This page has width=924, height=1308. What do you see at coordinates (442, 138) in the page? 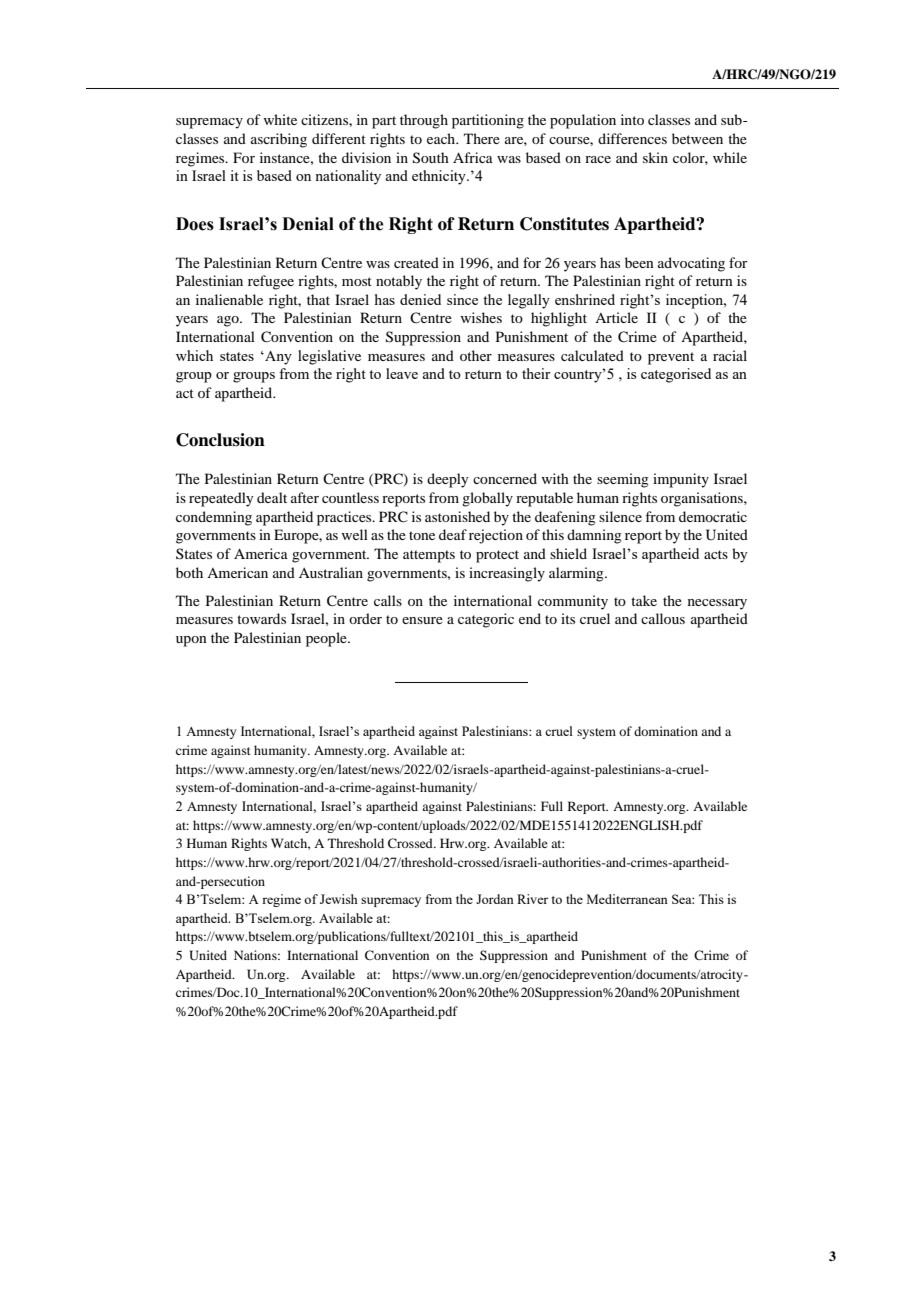
I see `each` at bounding box center [442, 138].
